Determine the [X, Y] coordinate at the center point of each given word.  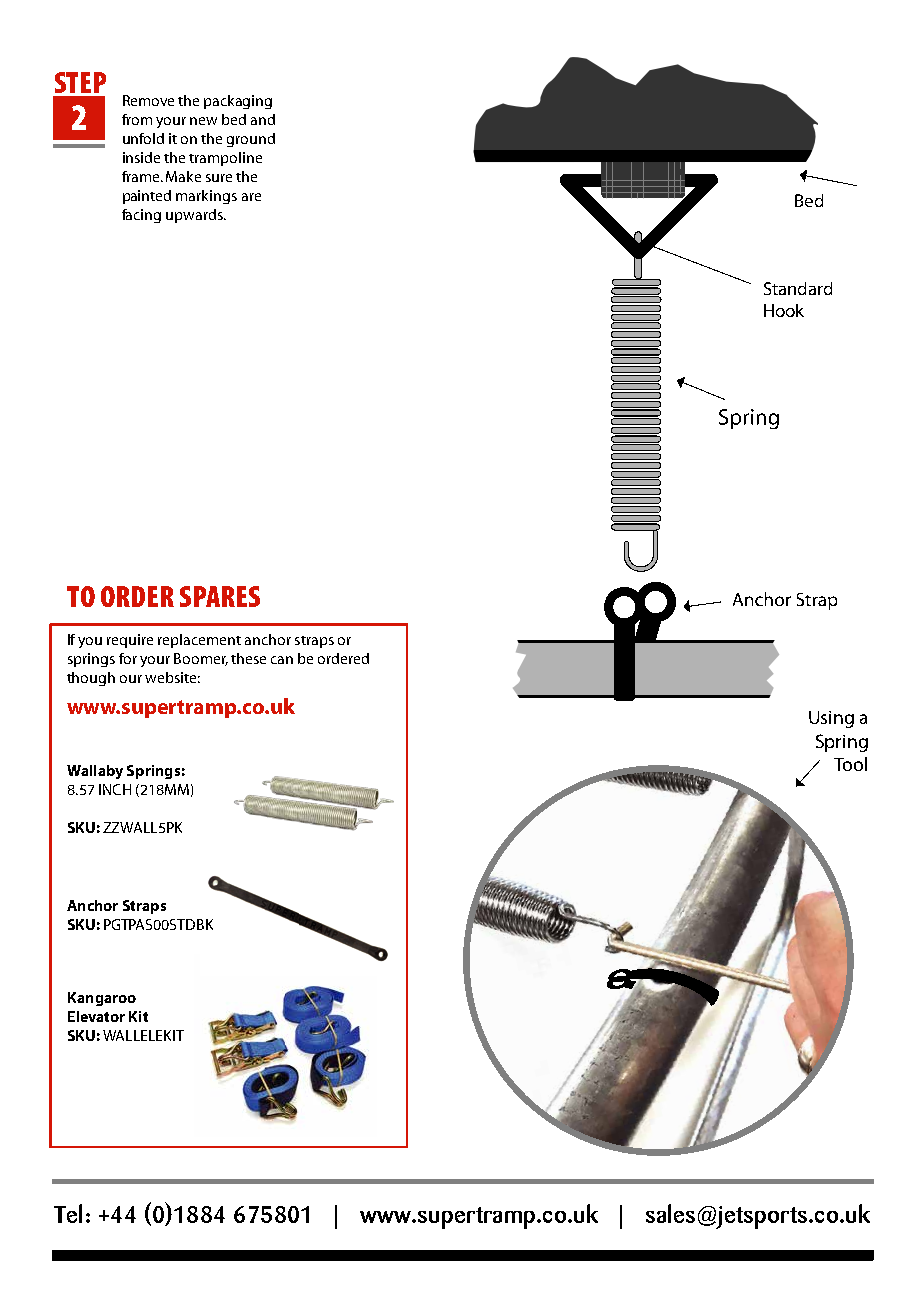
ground [251, 140]
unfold [143, 138]
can [282, 660]
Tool [850, 764]
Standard [798, 288]
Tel [68, 1213]
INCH [115, 789]
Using [831, 719]
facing [141, 216]
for [128, 658]
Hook [784, 310]
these [248, 658]
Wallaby [95, 772]
